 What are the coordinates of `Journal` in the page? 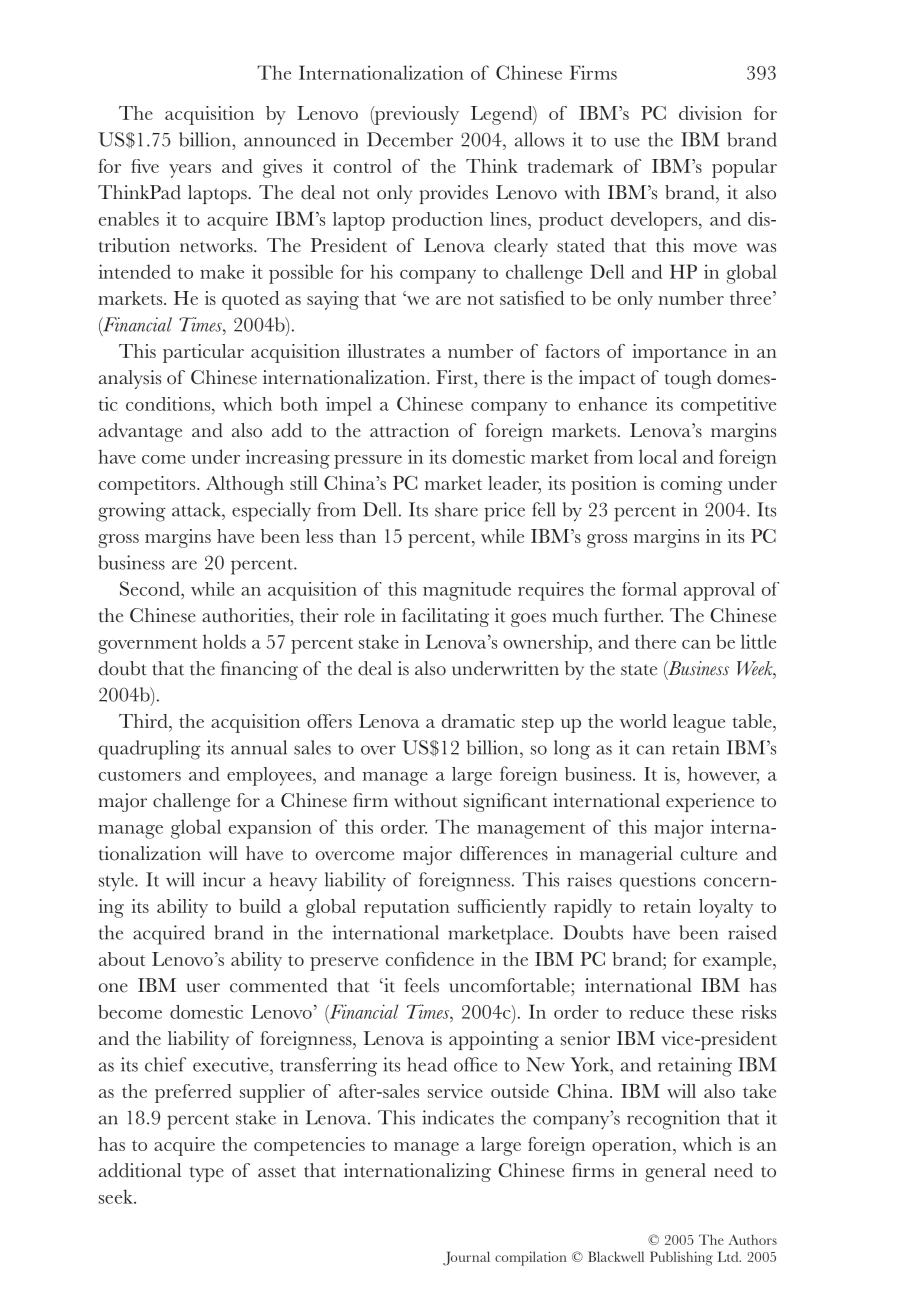 It's located at (466, 1258).
